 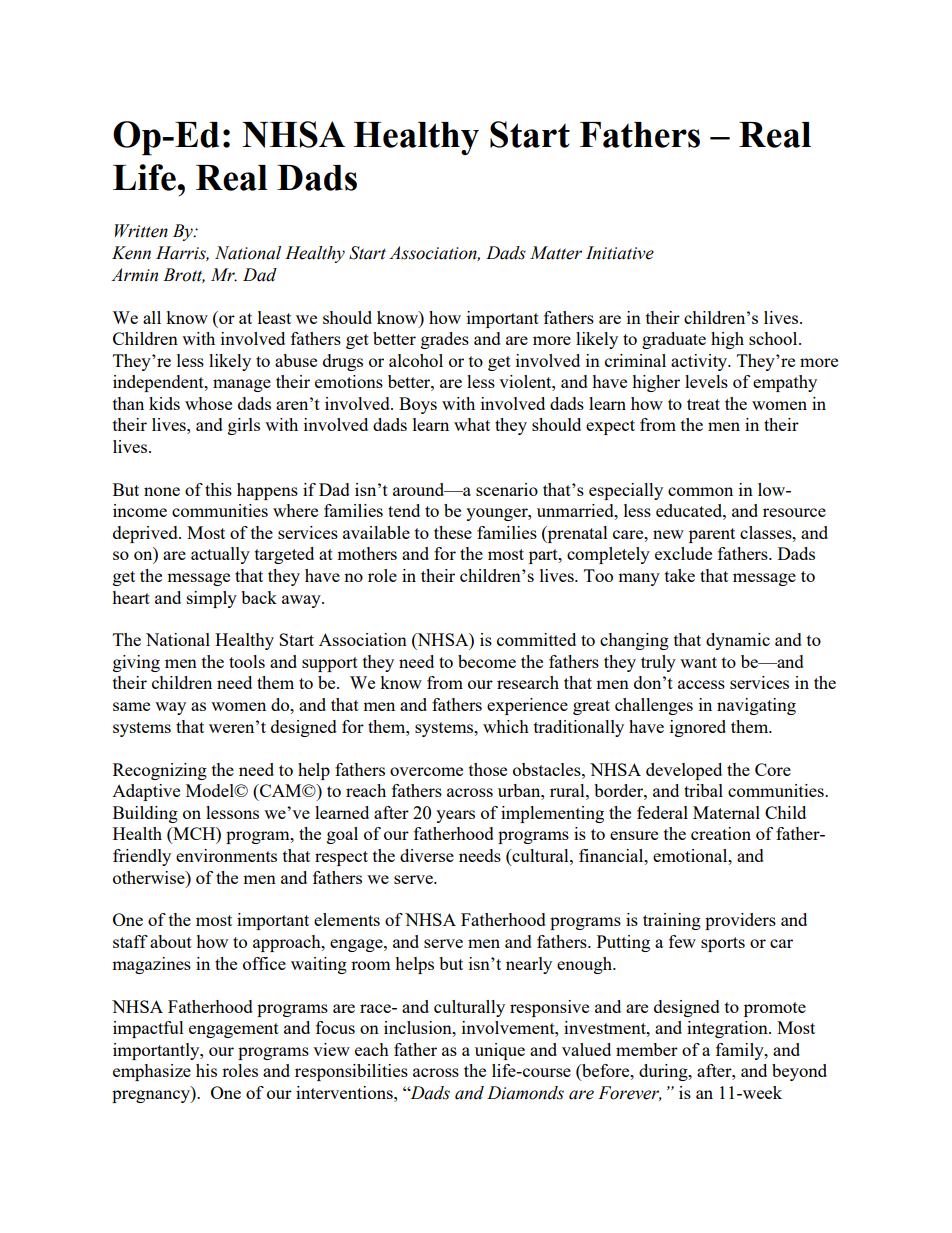 I want to click on Matter, so click(x=556, y=253).
